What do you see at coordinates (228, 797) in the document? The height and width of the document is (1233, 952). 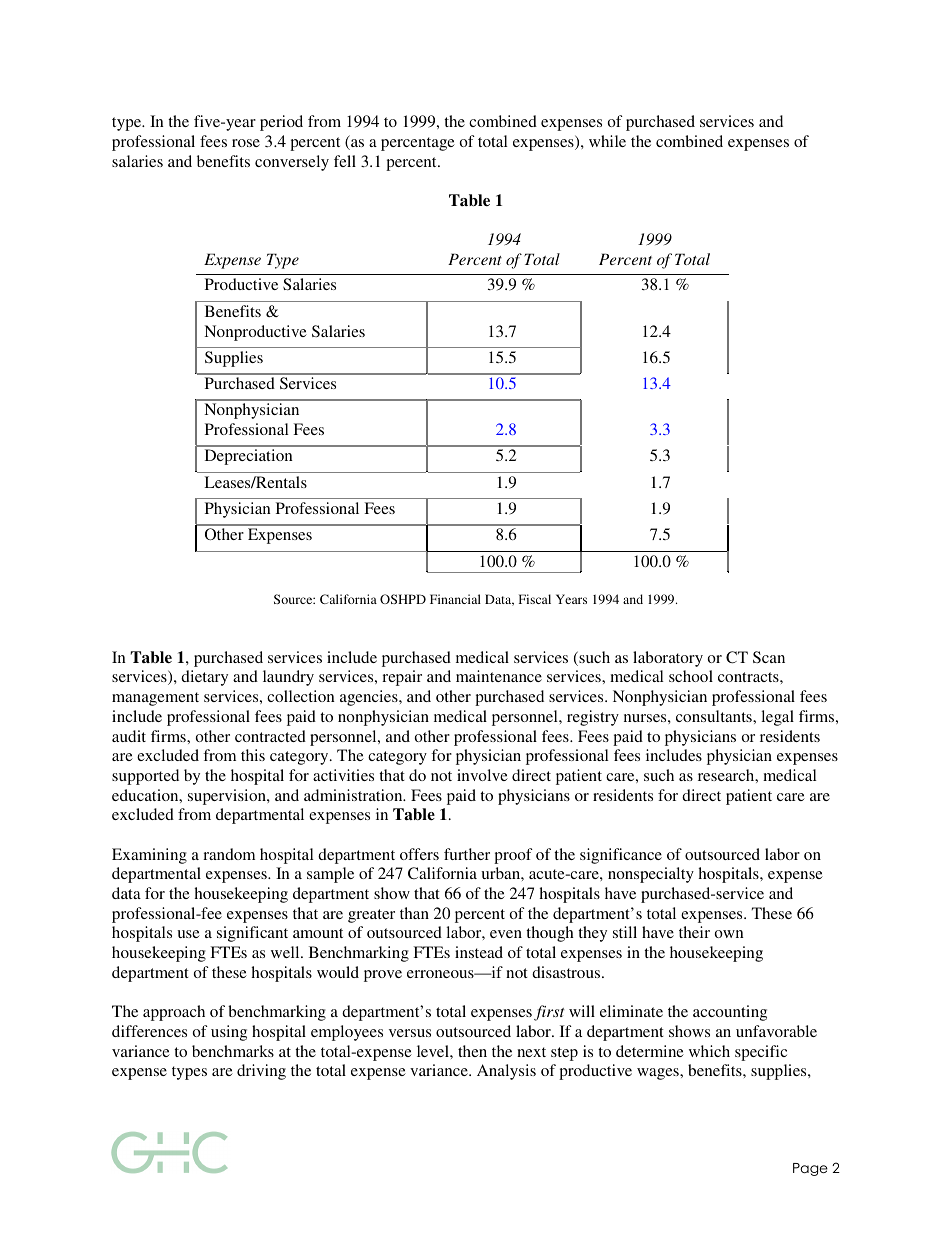 I see `supervision` at bounding box center [228, 797].
